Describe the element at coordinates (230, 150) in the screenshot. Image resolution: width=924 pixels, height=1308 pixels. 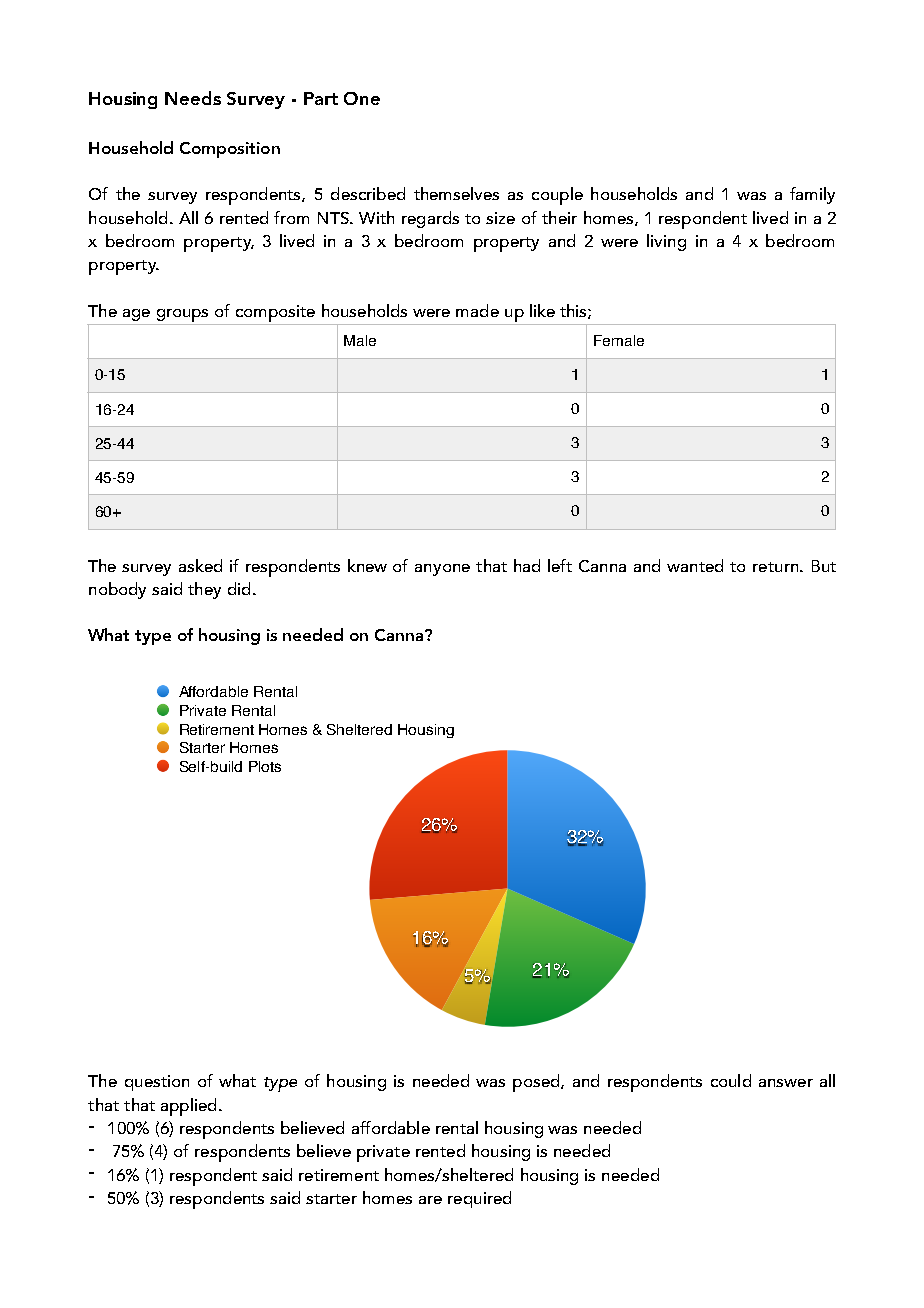
I see `Composition` at that location.
